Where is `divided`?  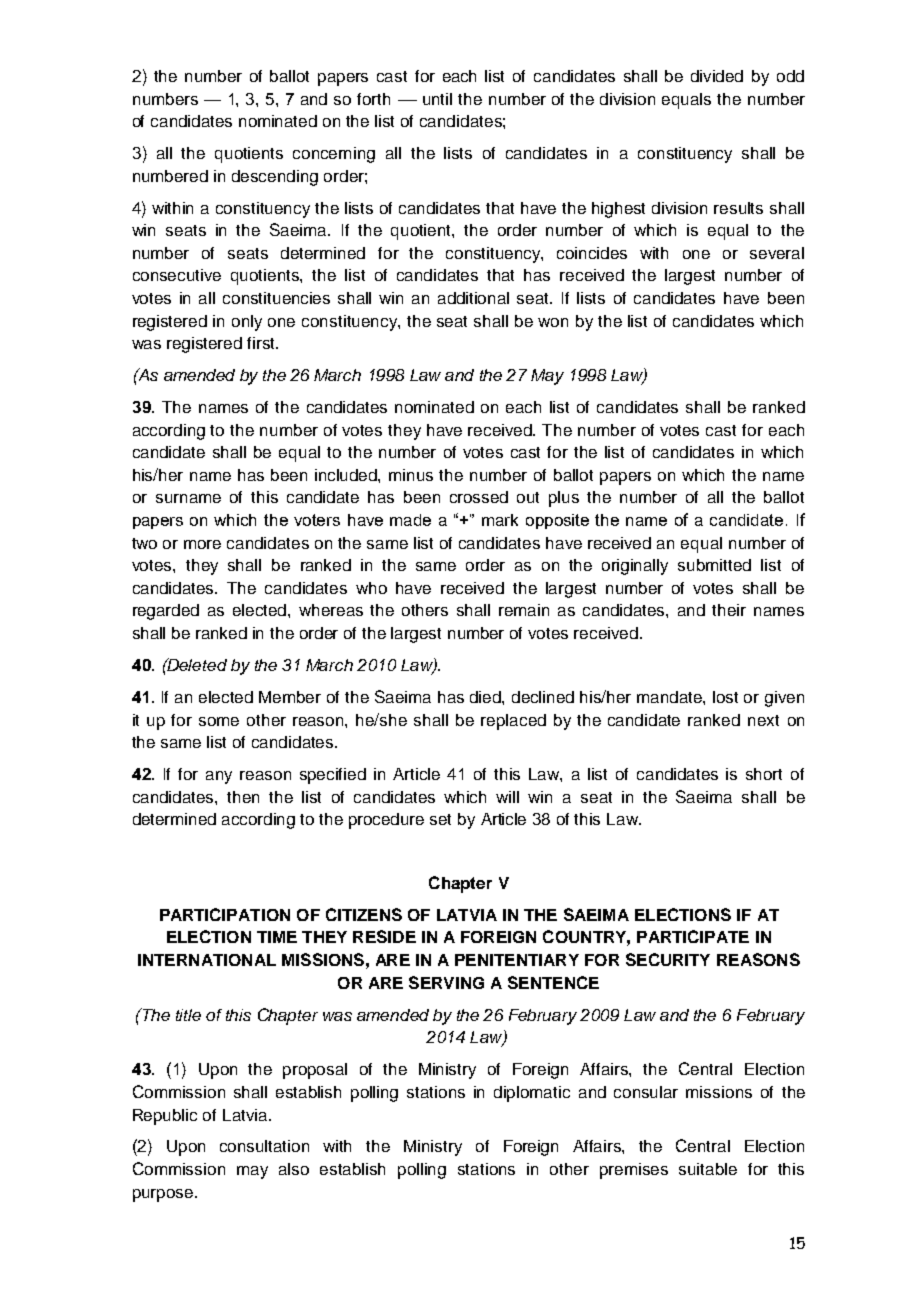 divided is located at coordinates (717, 76).
